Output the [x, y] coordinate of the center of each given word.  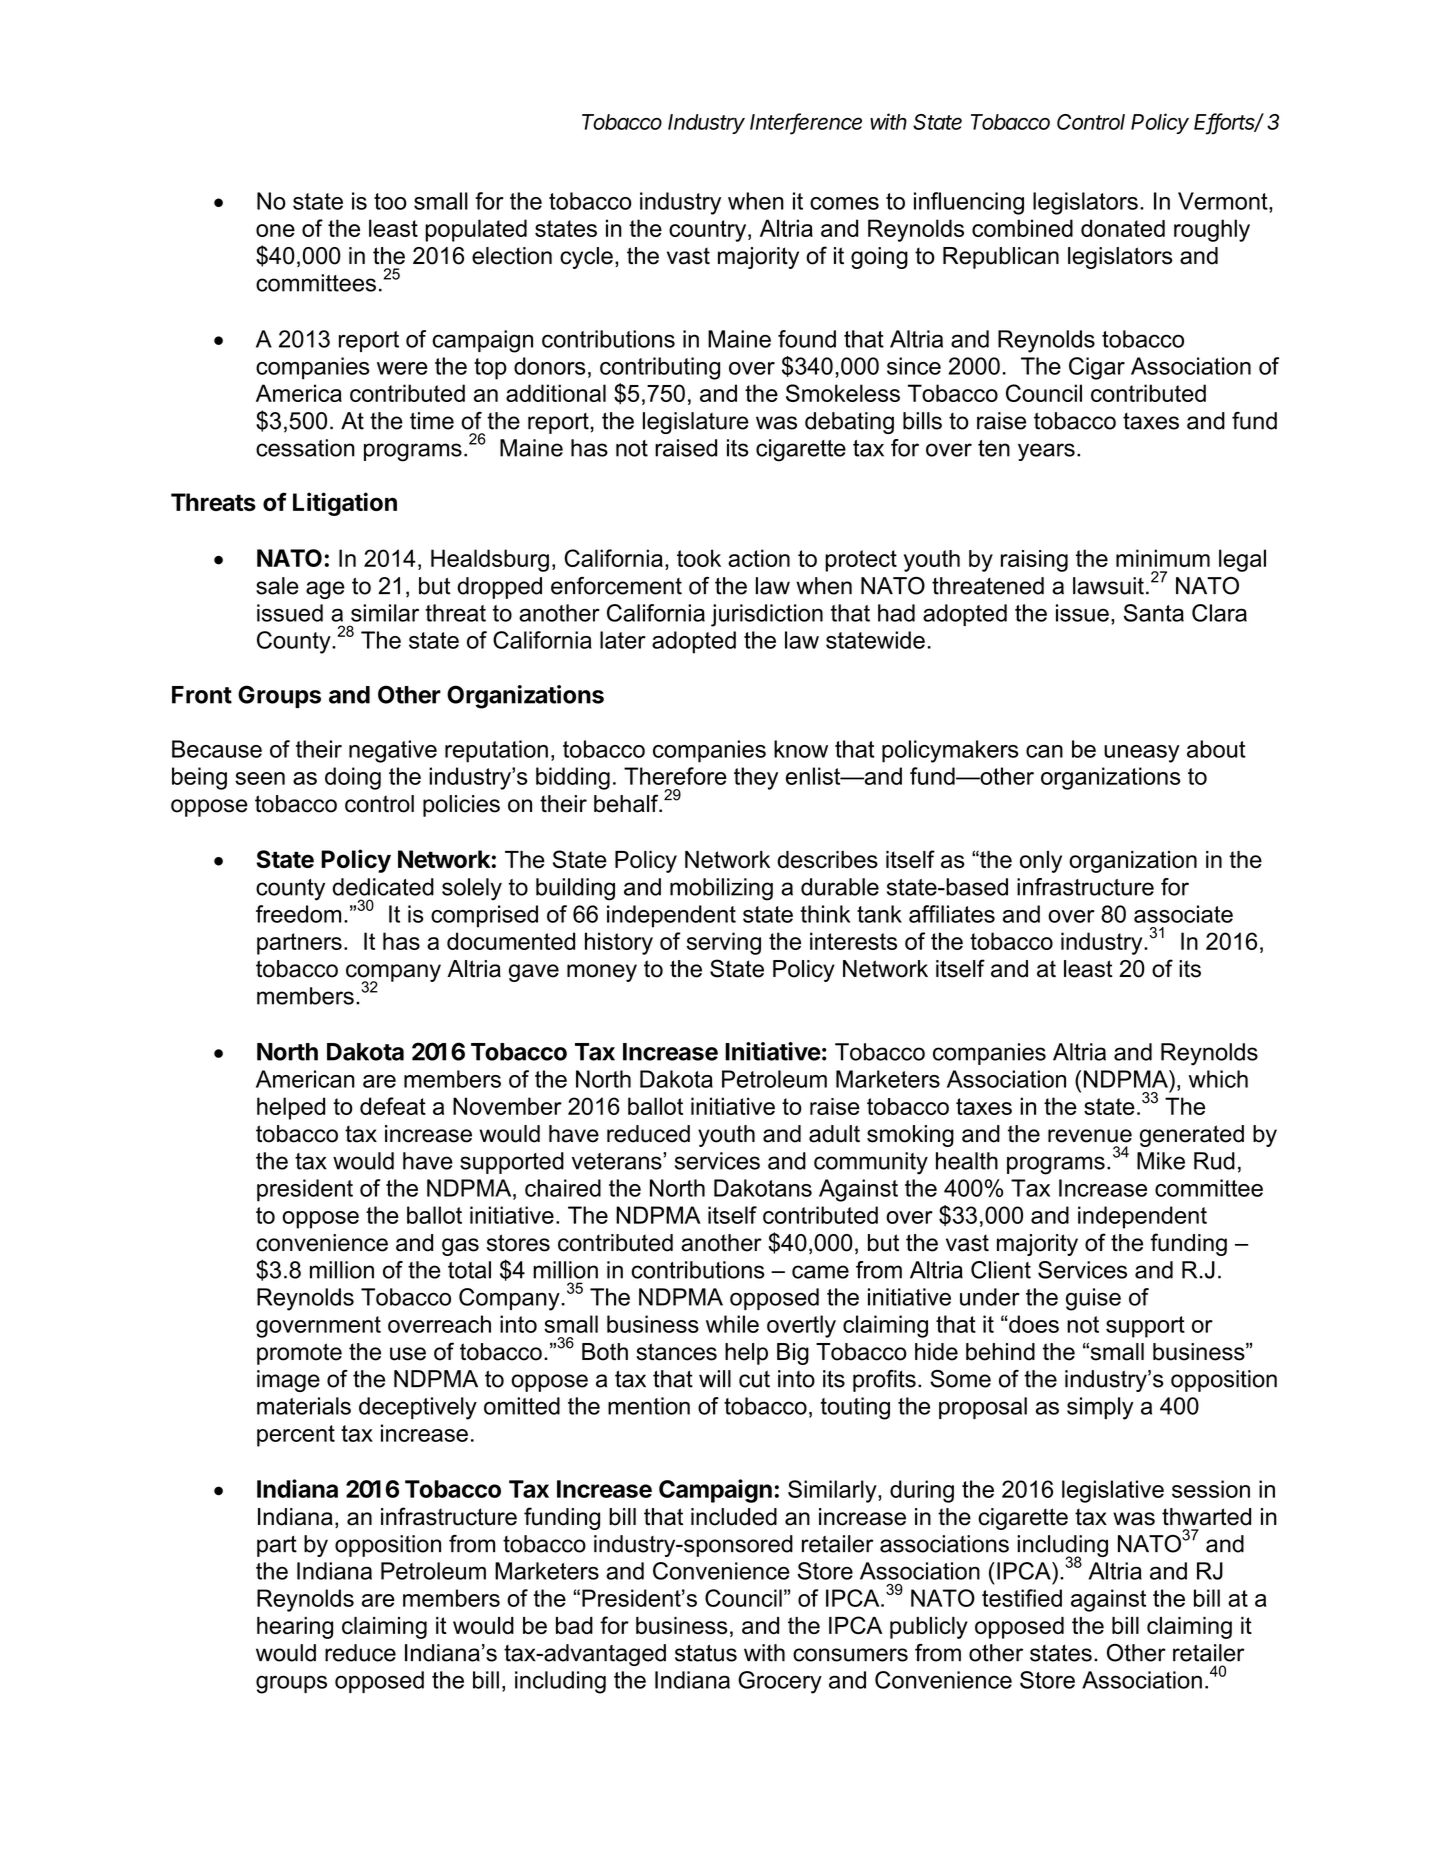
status [706, 1653]
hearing [295, 1628]
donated [1123, 228]
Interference [806, 122]
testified [1022, 1598]
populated [476, 230]
